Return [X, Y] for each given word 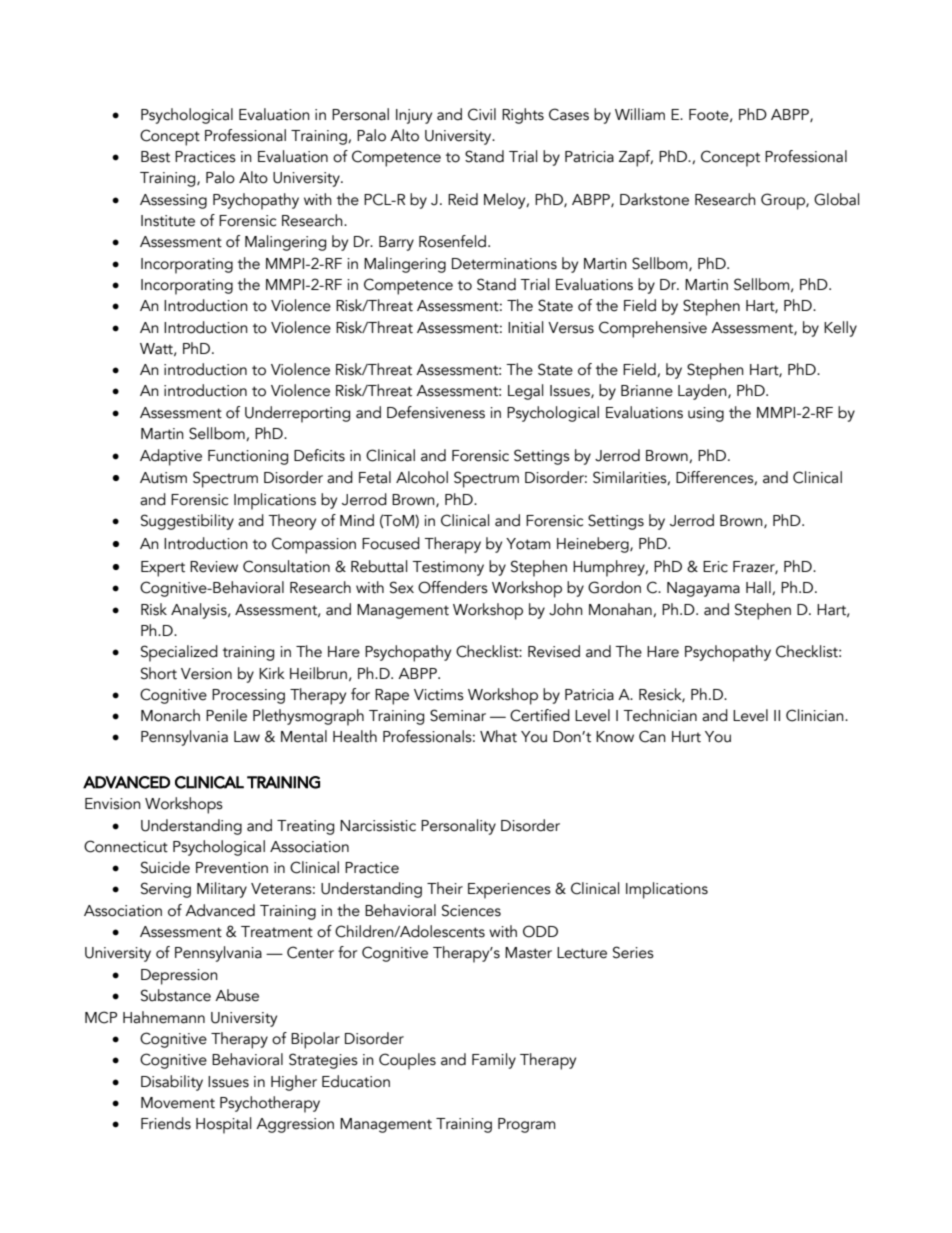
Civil [482, 114]
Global [837, 199]
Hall [759, 588]
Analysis [200, 611]
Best [155, 157]
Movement [178, 1103]
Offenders [453, 587]
